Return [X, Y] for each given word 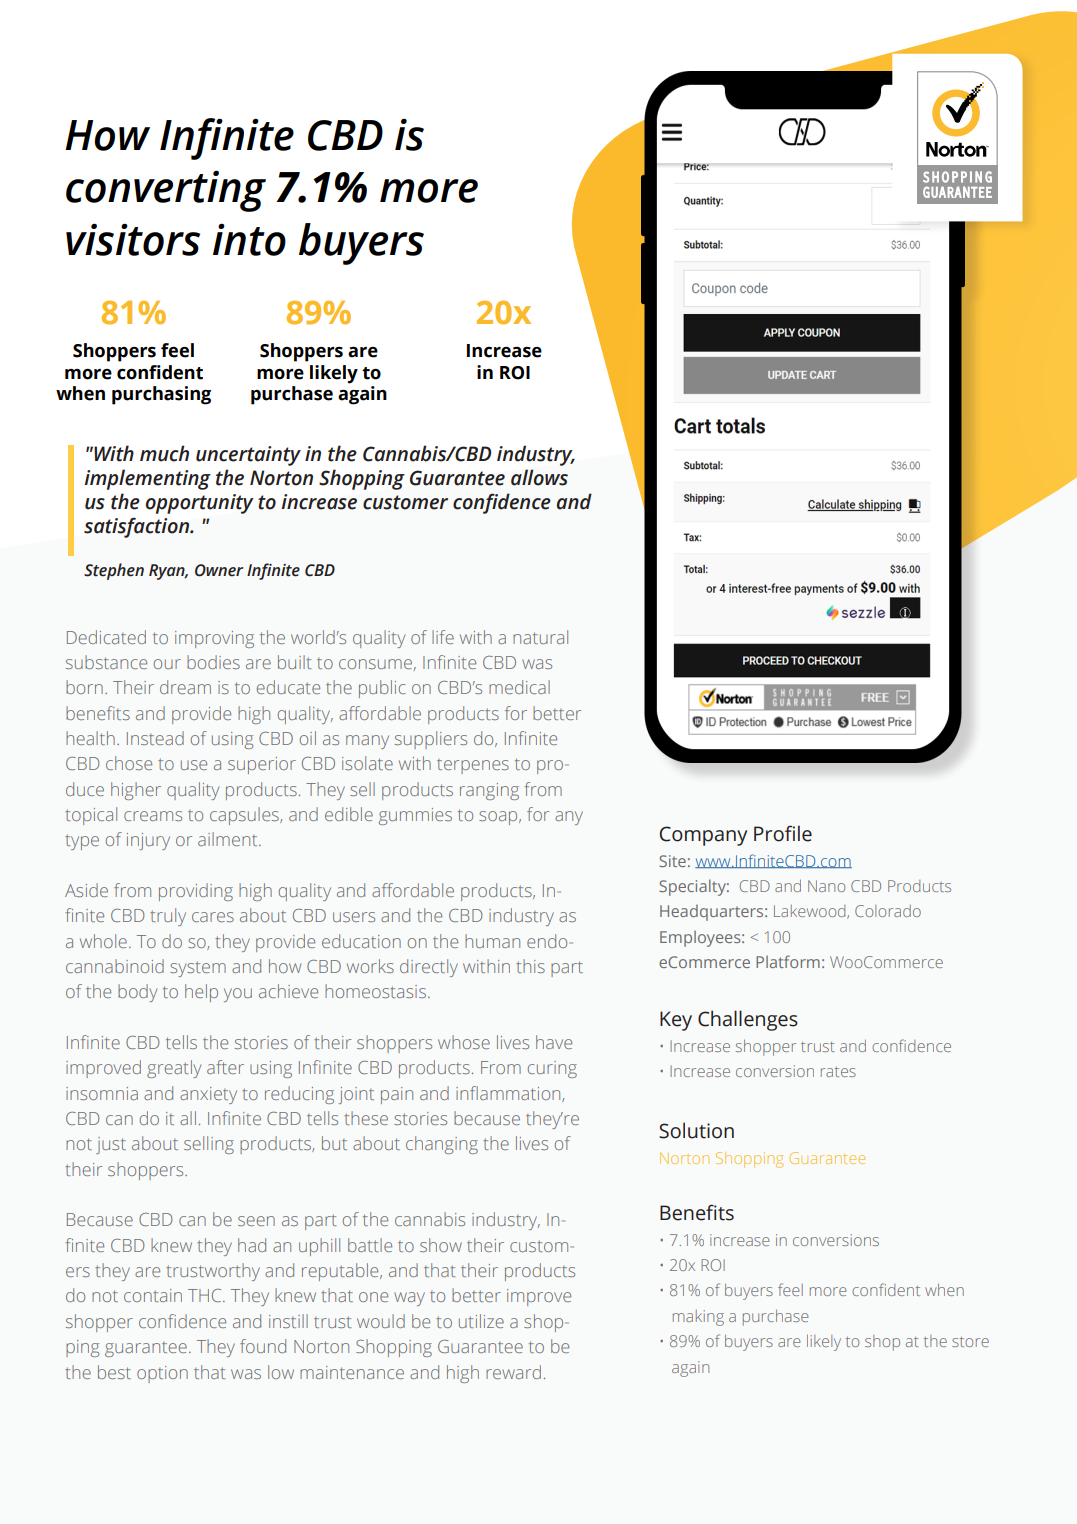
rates [838, 1072]
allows [539, 477]
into [249, 239]
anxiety [208, 1095]
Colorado [888, 911]
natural [540, 637]
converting [166, 191]
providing [196, 892]
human [492, 941]
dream [185, 687]
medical [519, 687]
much [164, 453]
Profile [783, 833]
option [162, 1374]
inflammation [509, 1094]
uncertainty [248, 456]
